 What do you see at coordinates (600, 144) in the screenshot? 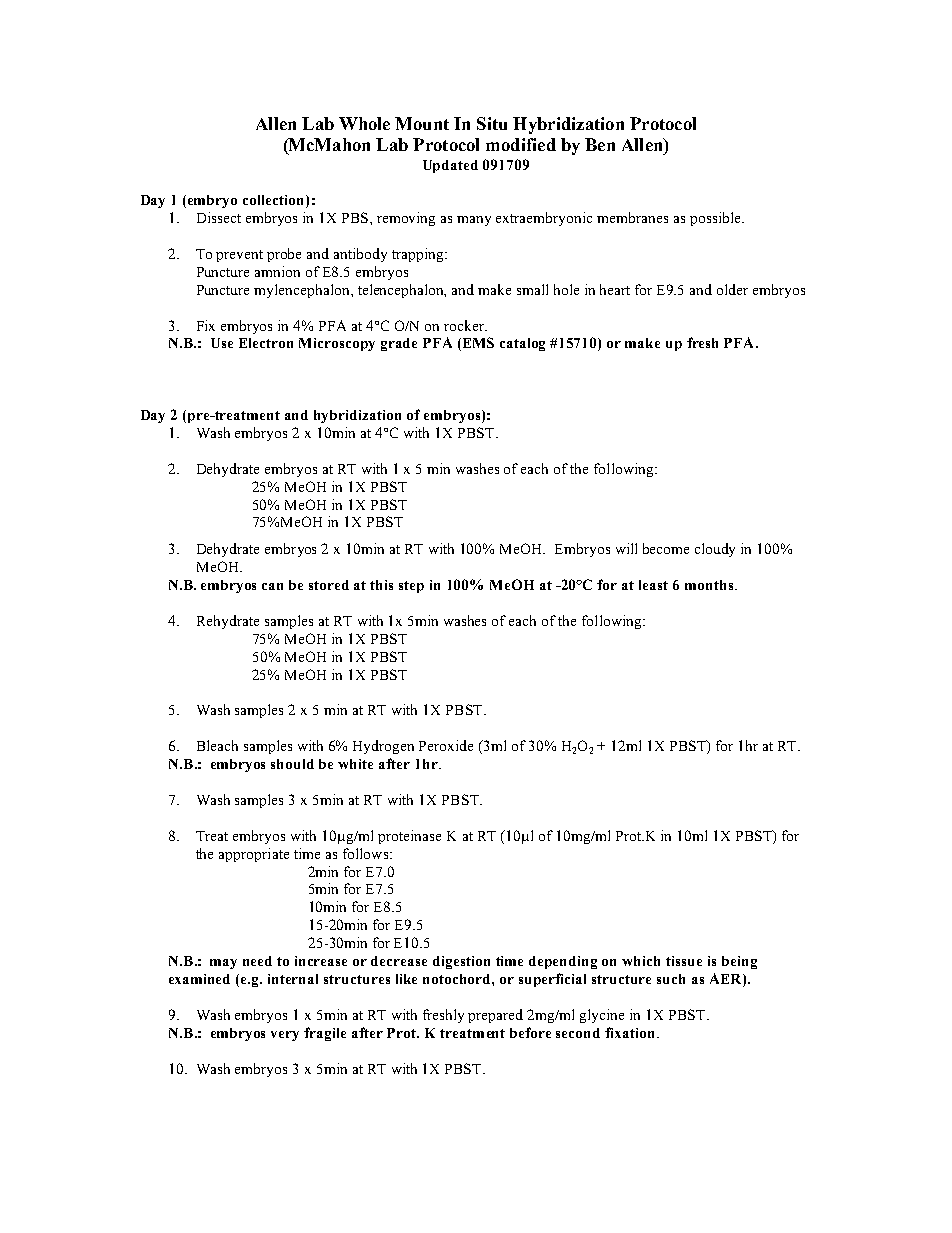
I see `Ben` at bounding box center [600, 144].
